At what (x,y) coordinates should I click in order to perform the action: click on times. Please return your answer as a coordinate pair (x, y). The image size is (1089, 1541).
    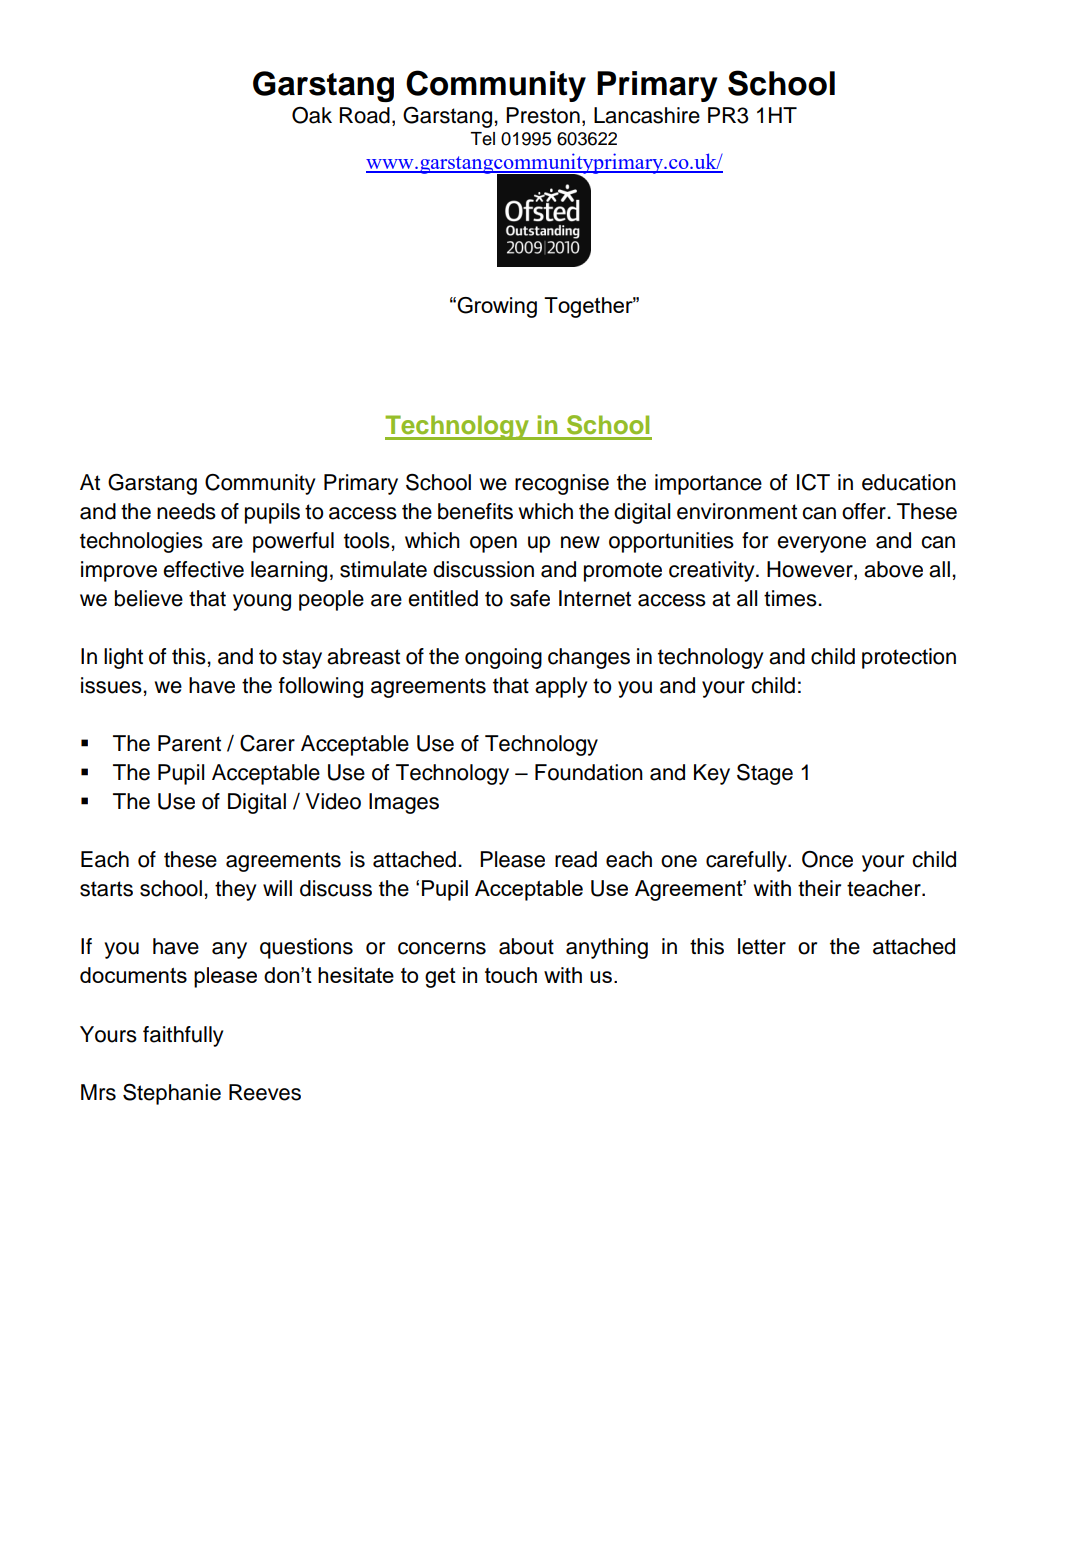
    Looking at the image, I should click on (791, 598).
